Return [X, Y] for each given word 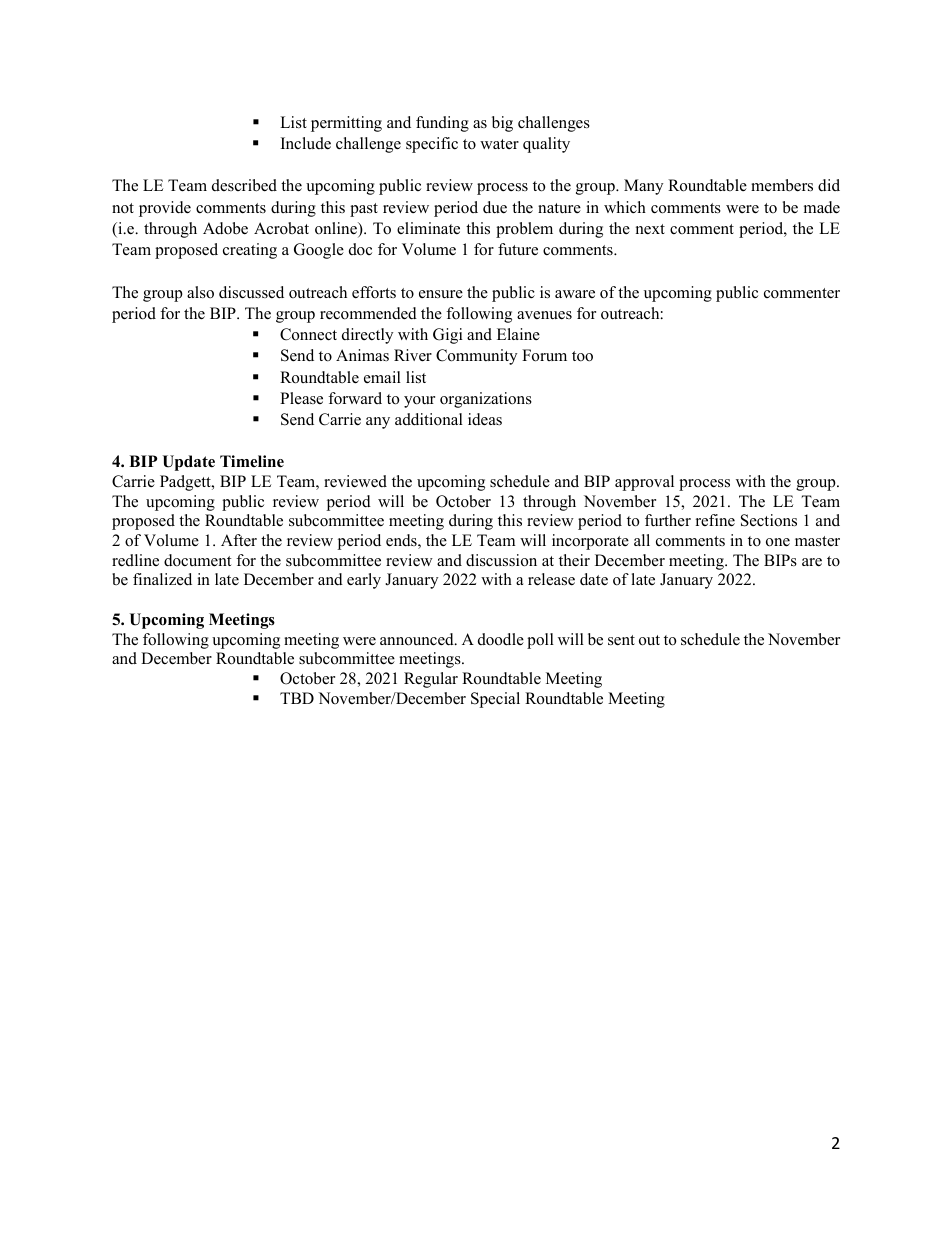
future [518, 249]
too [582, 356]
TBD [297, 698]
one [778, 542]
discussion [501, 560]
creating [250, 251]
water [499, 144]
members [782, 185]
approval [644, 483]
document [197, 560]
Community [476, 357]
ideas [485, 419]
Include [306, 143]
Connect [308, 334]
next [650, 229]
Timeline [252, 461]
